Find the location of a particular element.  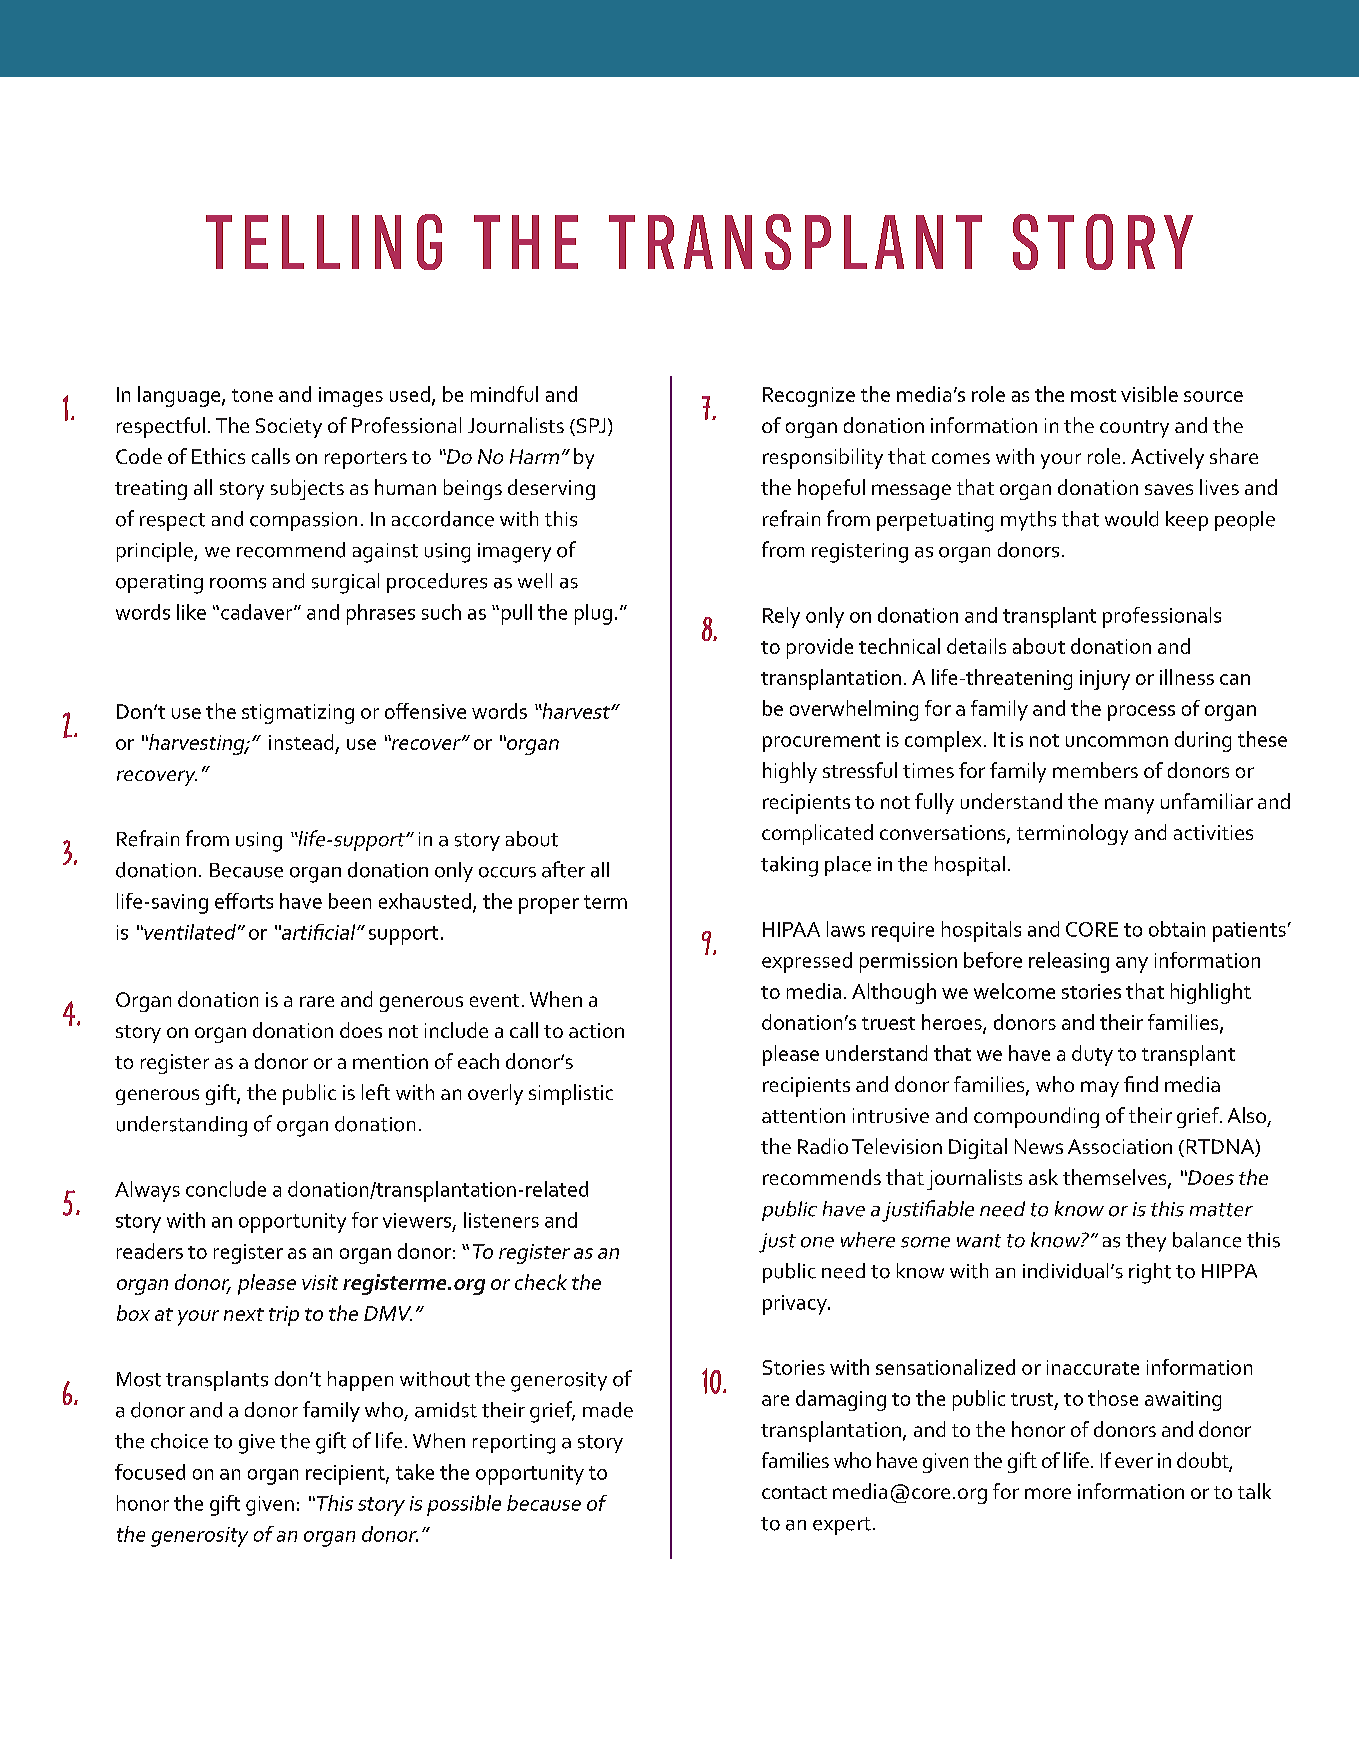

readers is located at coordinates (150, 1251).
